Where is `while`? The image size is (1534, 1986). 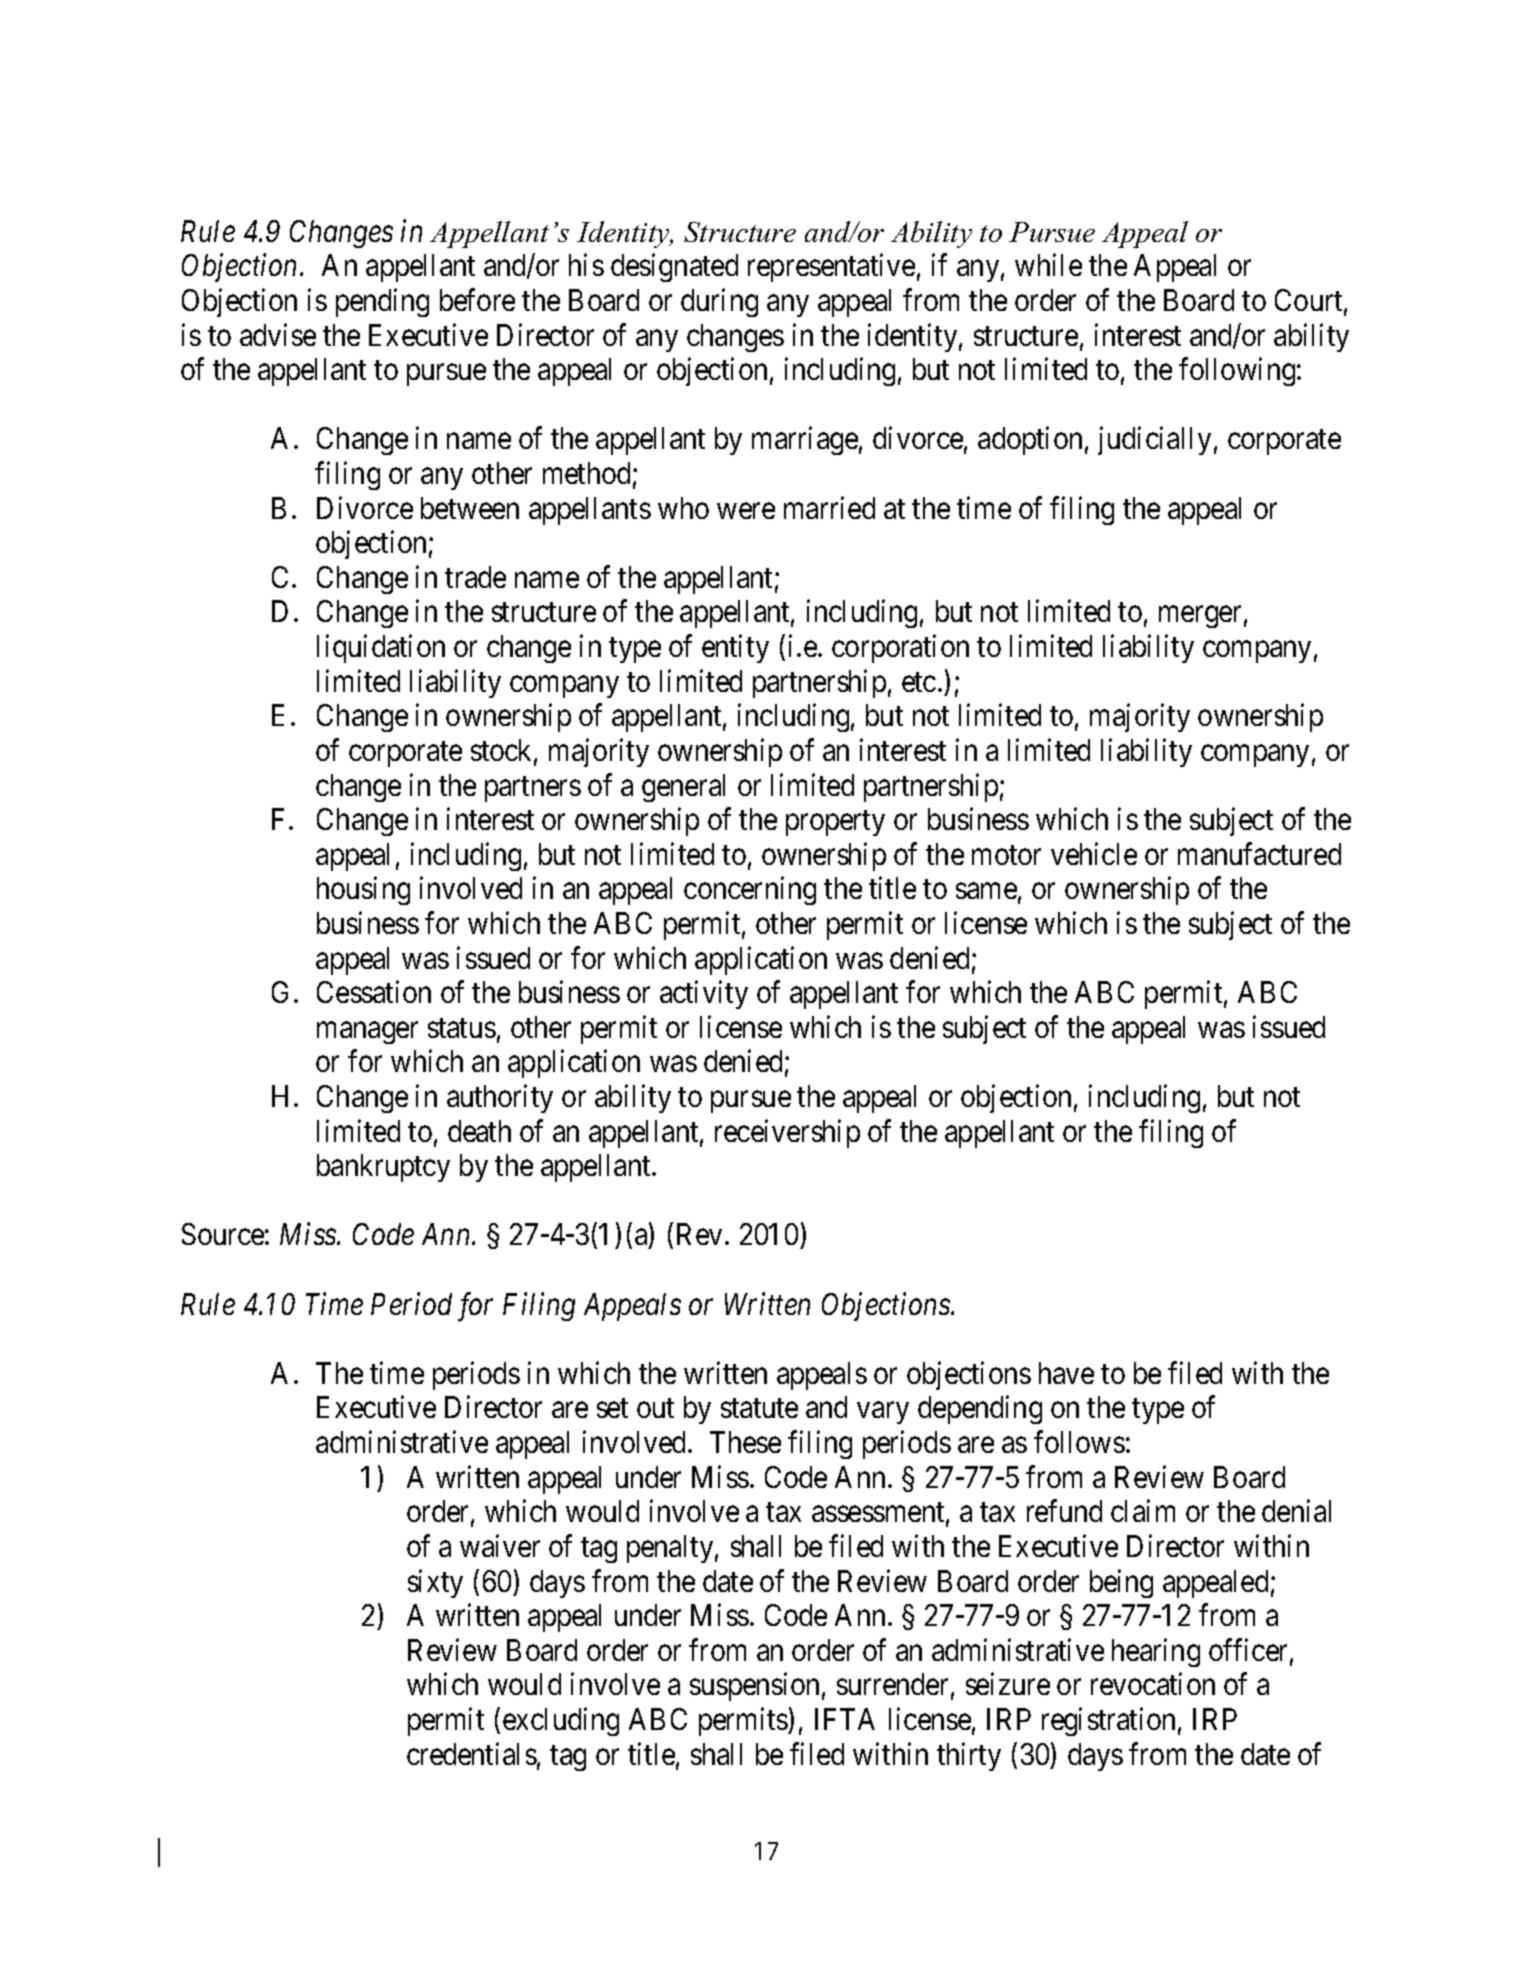 while is located at coordinates (1048, 265).
